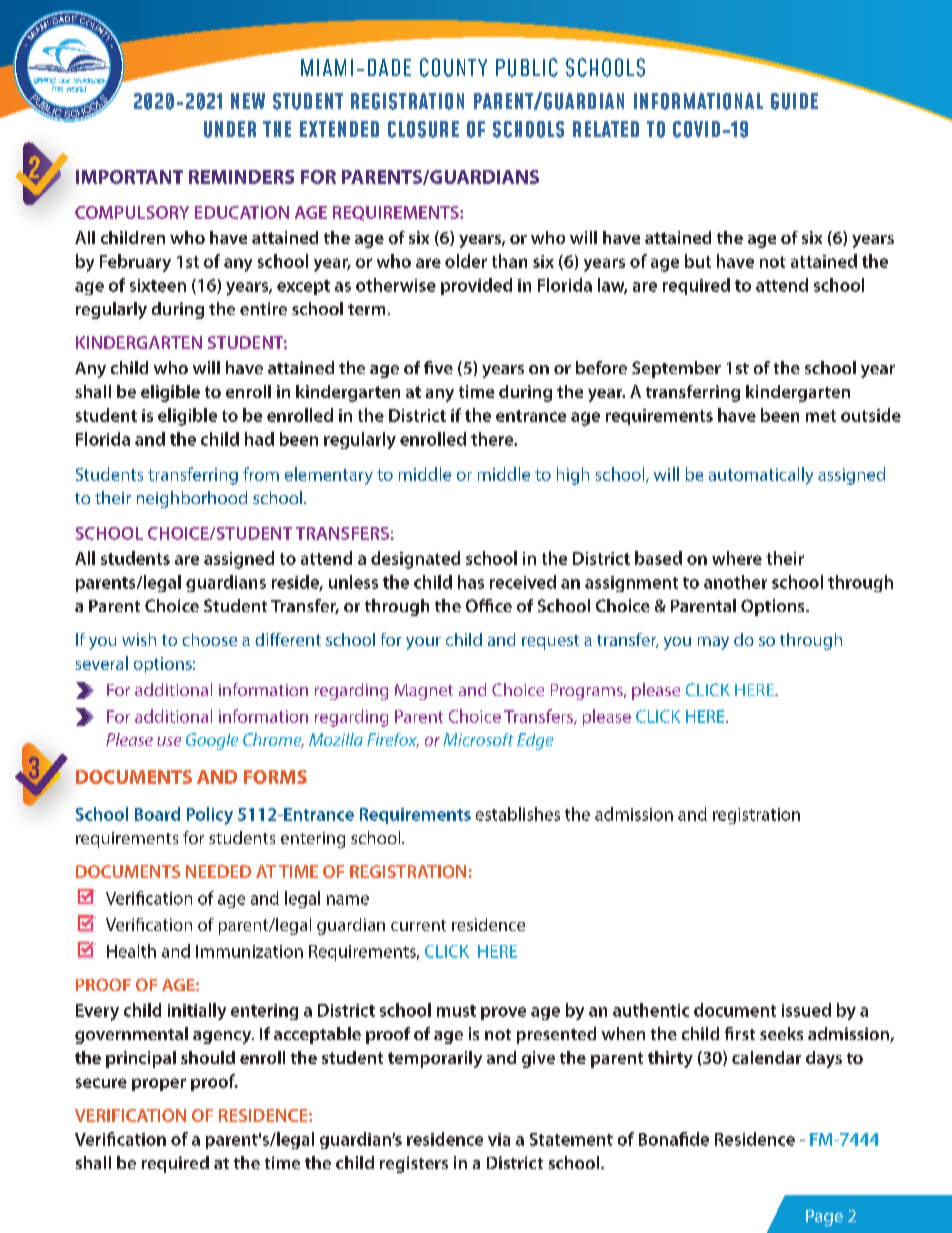  I want to click on proper, so click(159, 1084).
